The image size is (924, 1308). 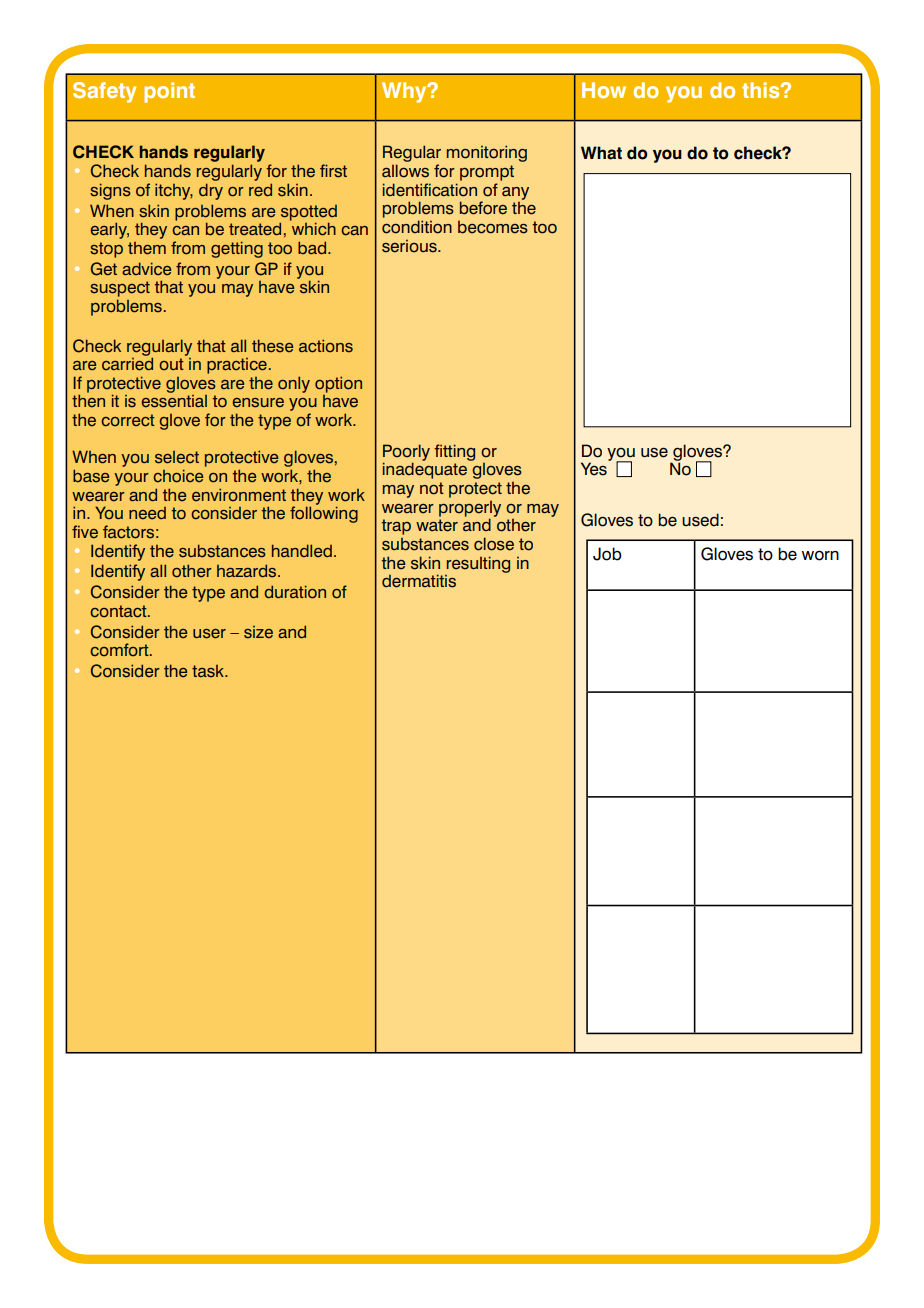 What do you see at coordinates (178, 476) in the image?
I see `choice` at bounding box center [178, 476].
